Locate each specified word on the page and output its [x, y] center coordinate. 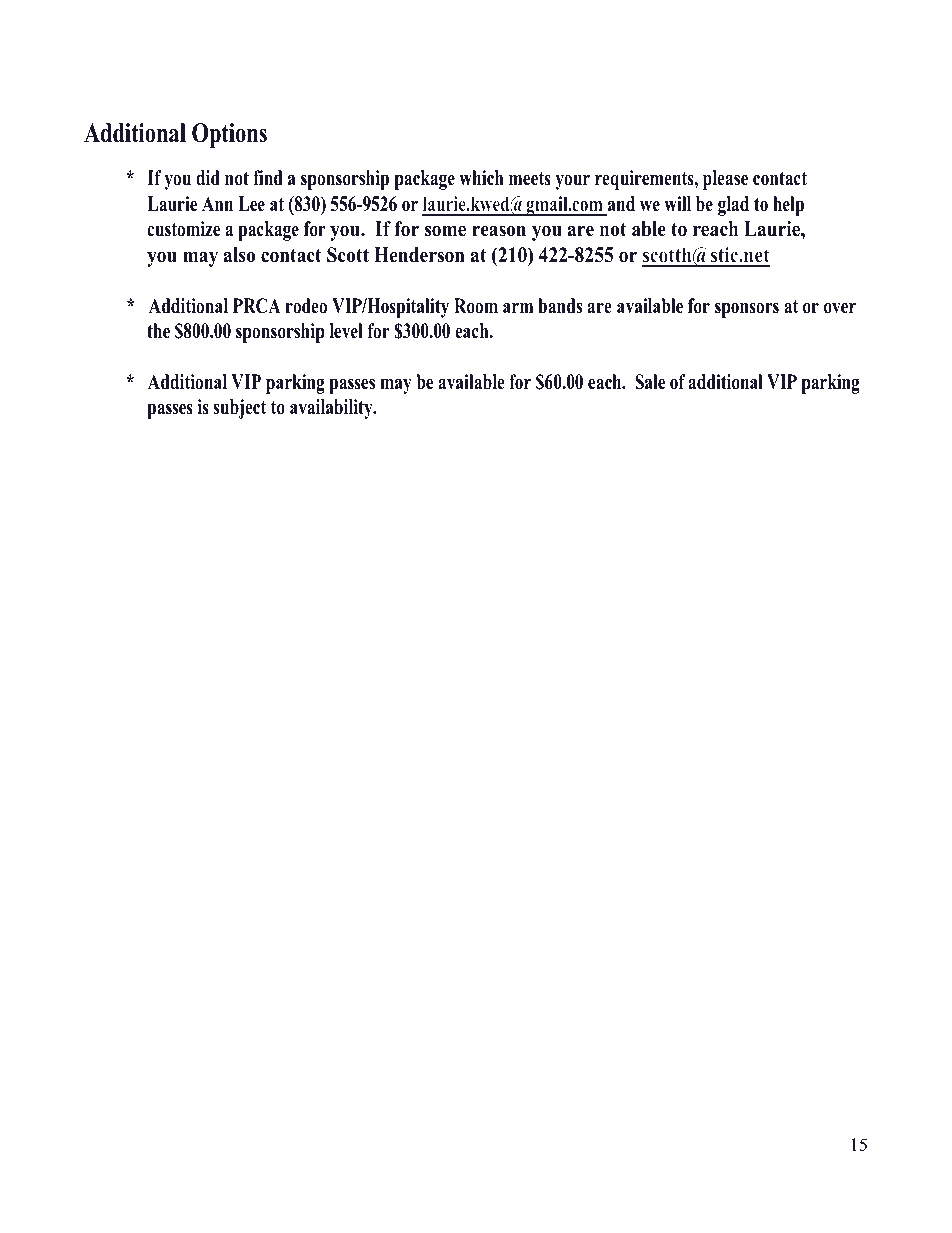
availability [332, 409]
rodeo [306, 306]
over [840, 308]
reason [499, 231]
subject [239, 409]
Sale [650, 382]
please [725, 180]
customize [183, 229]
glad [733, 206]
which [481, 178]
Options [229, 135]
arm [518, 307]
